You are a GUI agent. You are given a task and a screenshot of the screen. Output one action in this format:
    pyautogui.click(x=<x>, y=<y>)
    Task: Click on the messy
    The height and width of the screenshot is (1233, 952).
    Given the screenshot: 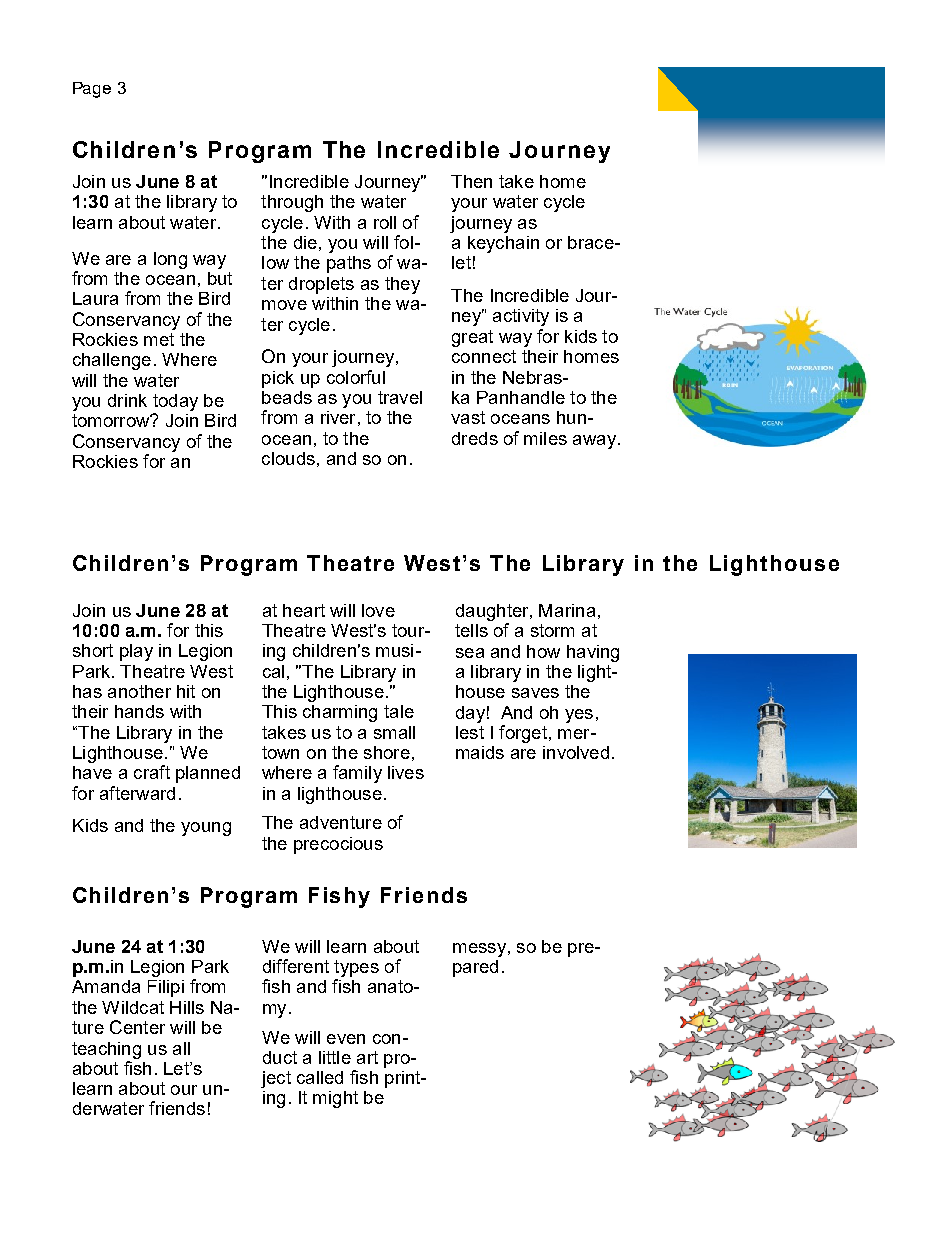 What is the action you would take?
    pyautogui.click(x=479, y=950)
